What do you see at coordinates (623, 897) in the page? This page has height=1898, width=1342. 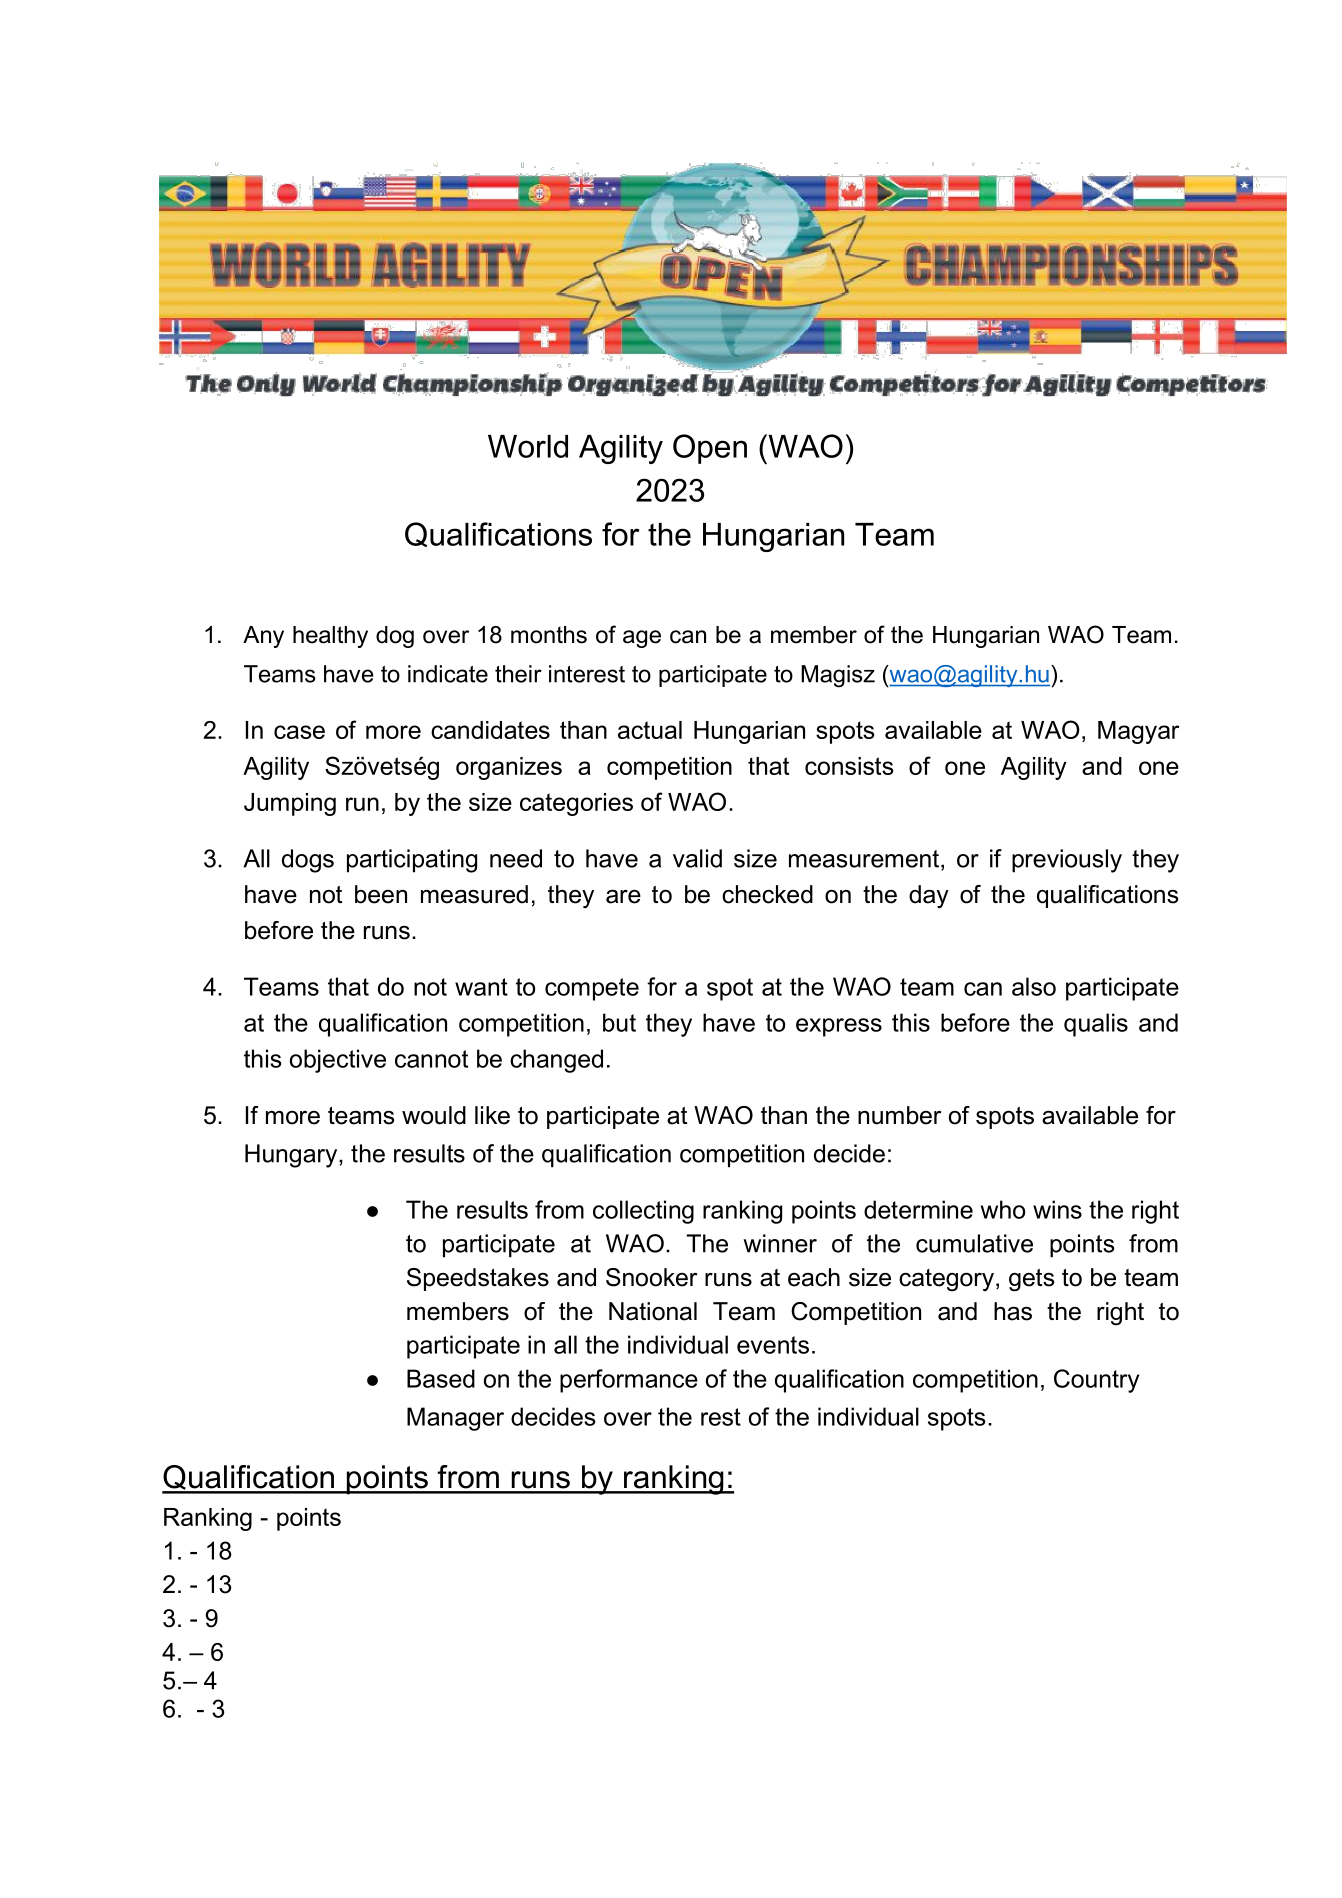 I see `are` at bounding box center [623, 897].
